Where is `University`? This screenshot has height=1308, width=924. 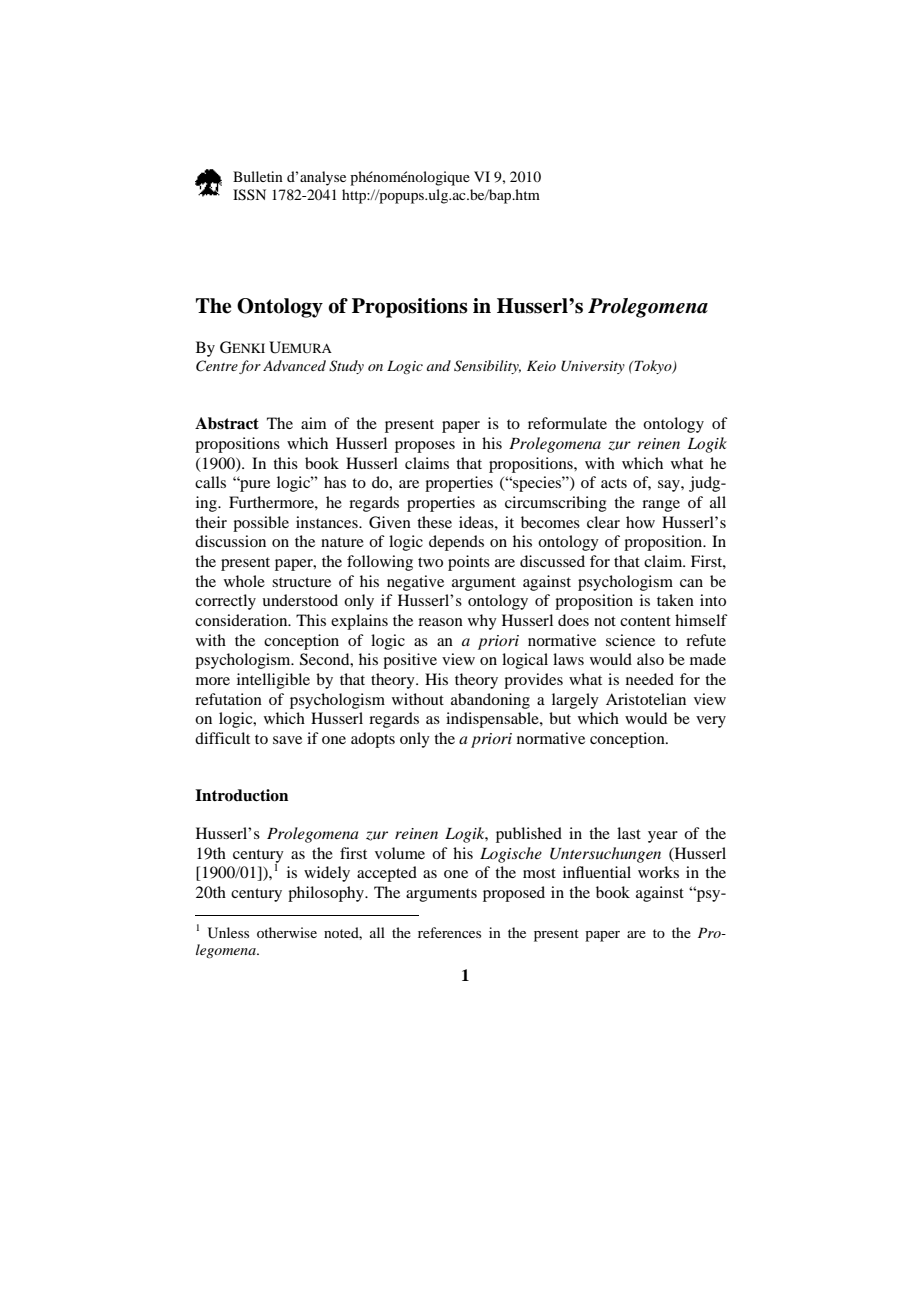
University is located at coordinates (593, 367).
